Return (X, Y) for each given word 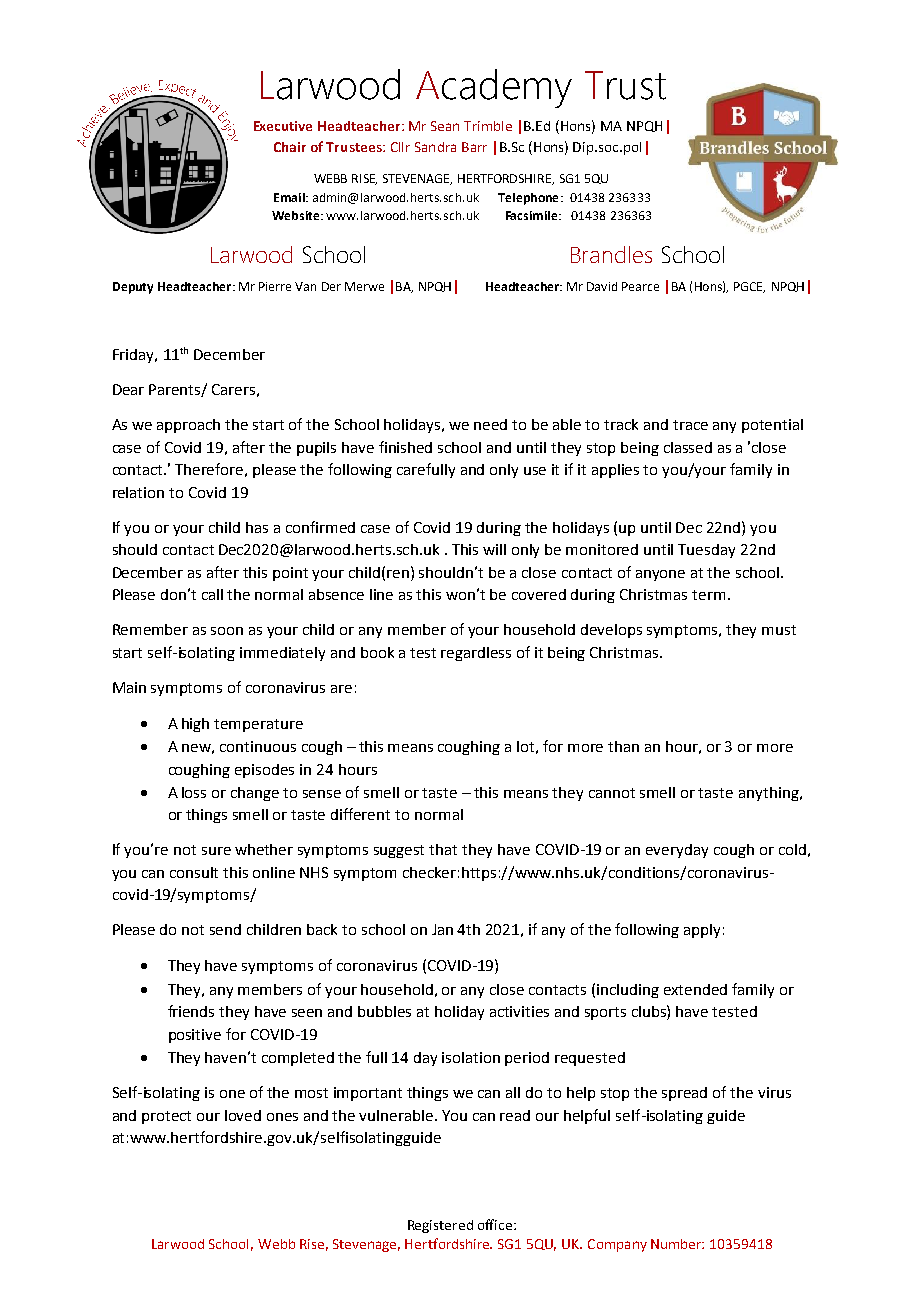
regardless (476, 654)
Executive (283, 126)
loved (243, 1115)
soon (227, 631)
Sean (445, 126)
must (779, 630)
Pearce (640, 286)
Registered (440, 1226)
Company (617, 1245)
